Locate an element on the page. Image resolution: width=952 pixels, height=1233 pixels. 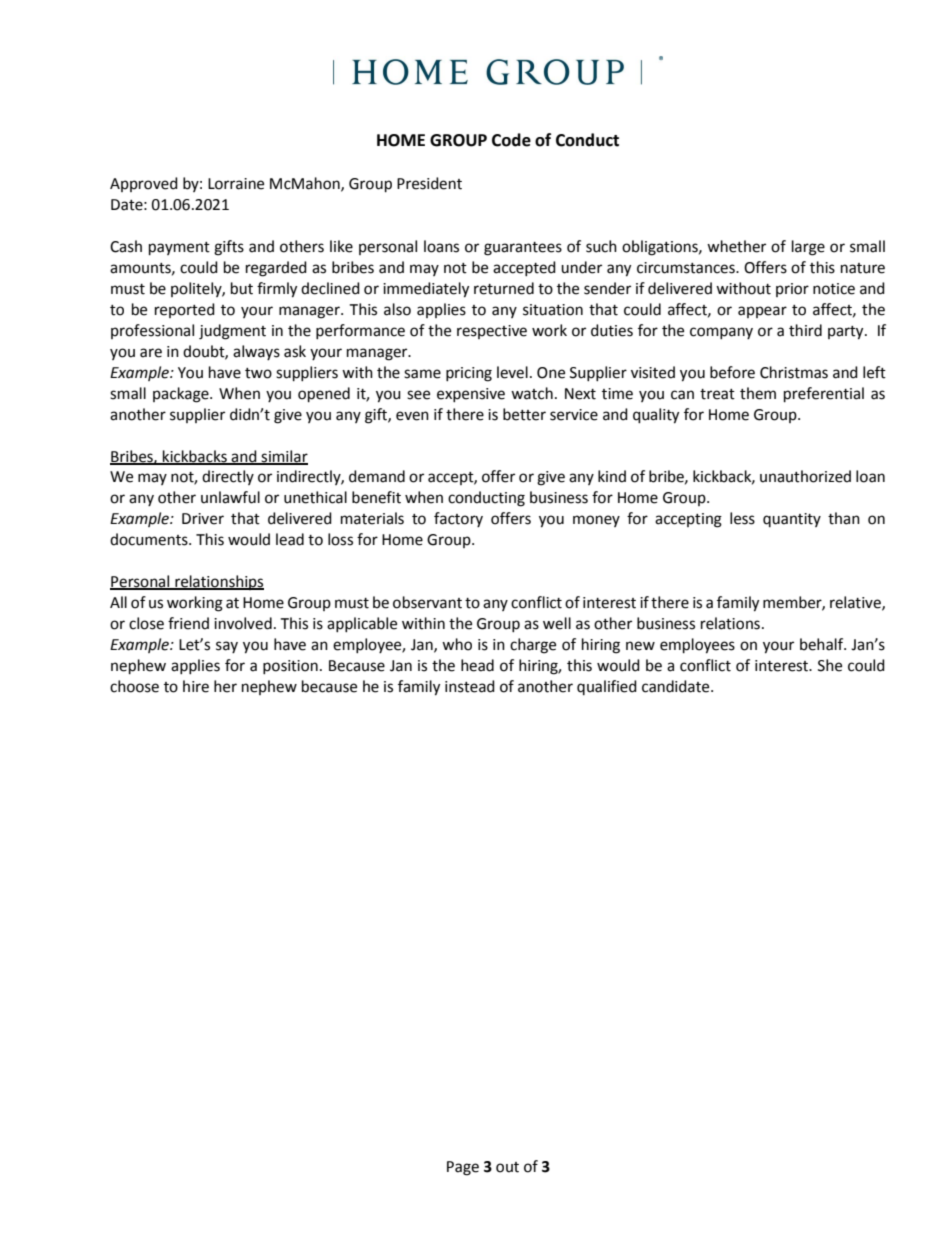
large is located at coordinates (808, 248).
